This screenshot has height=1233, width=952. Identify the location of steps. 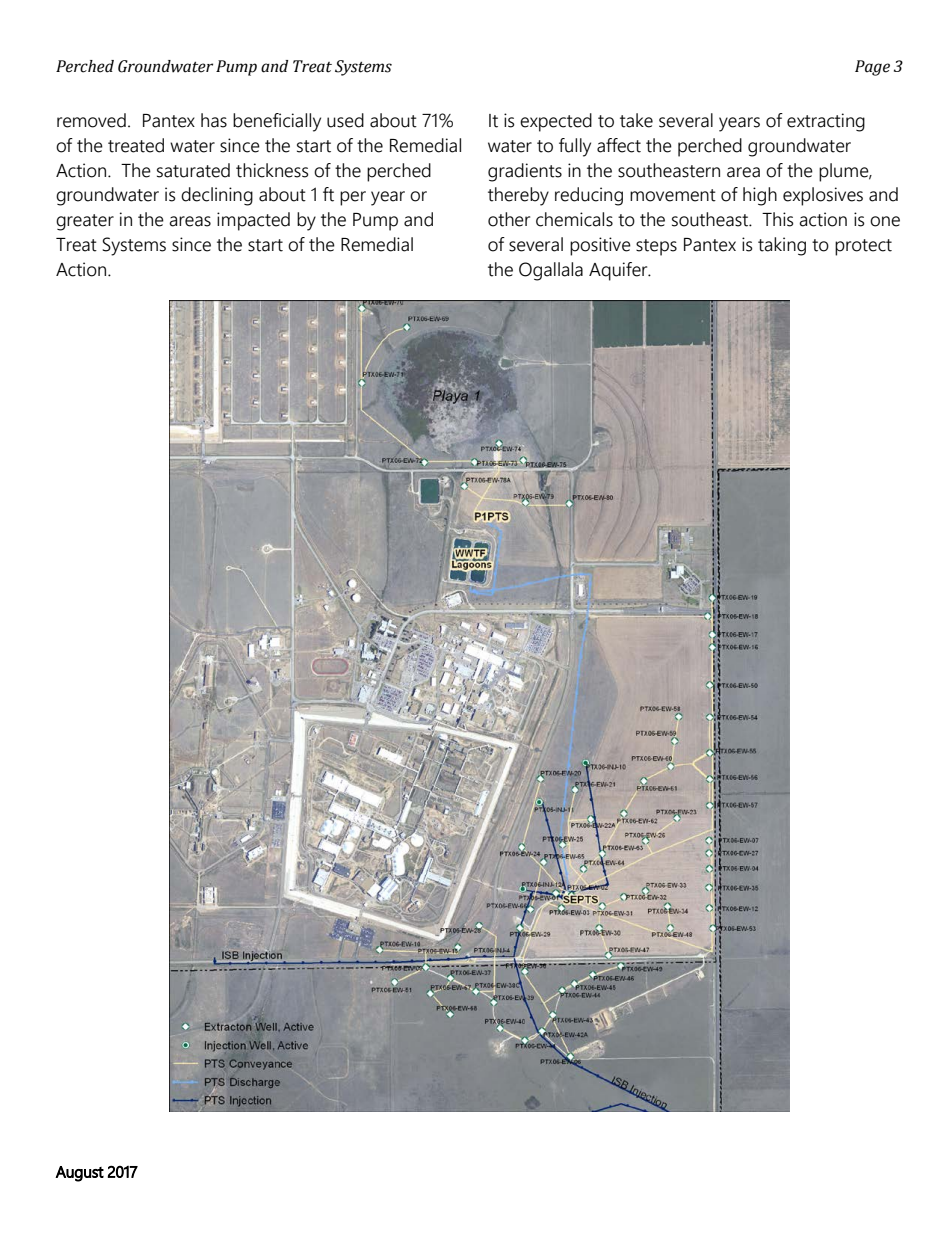
(656, 247).
